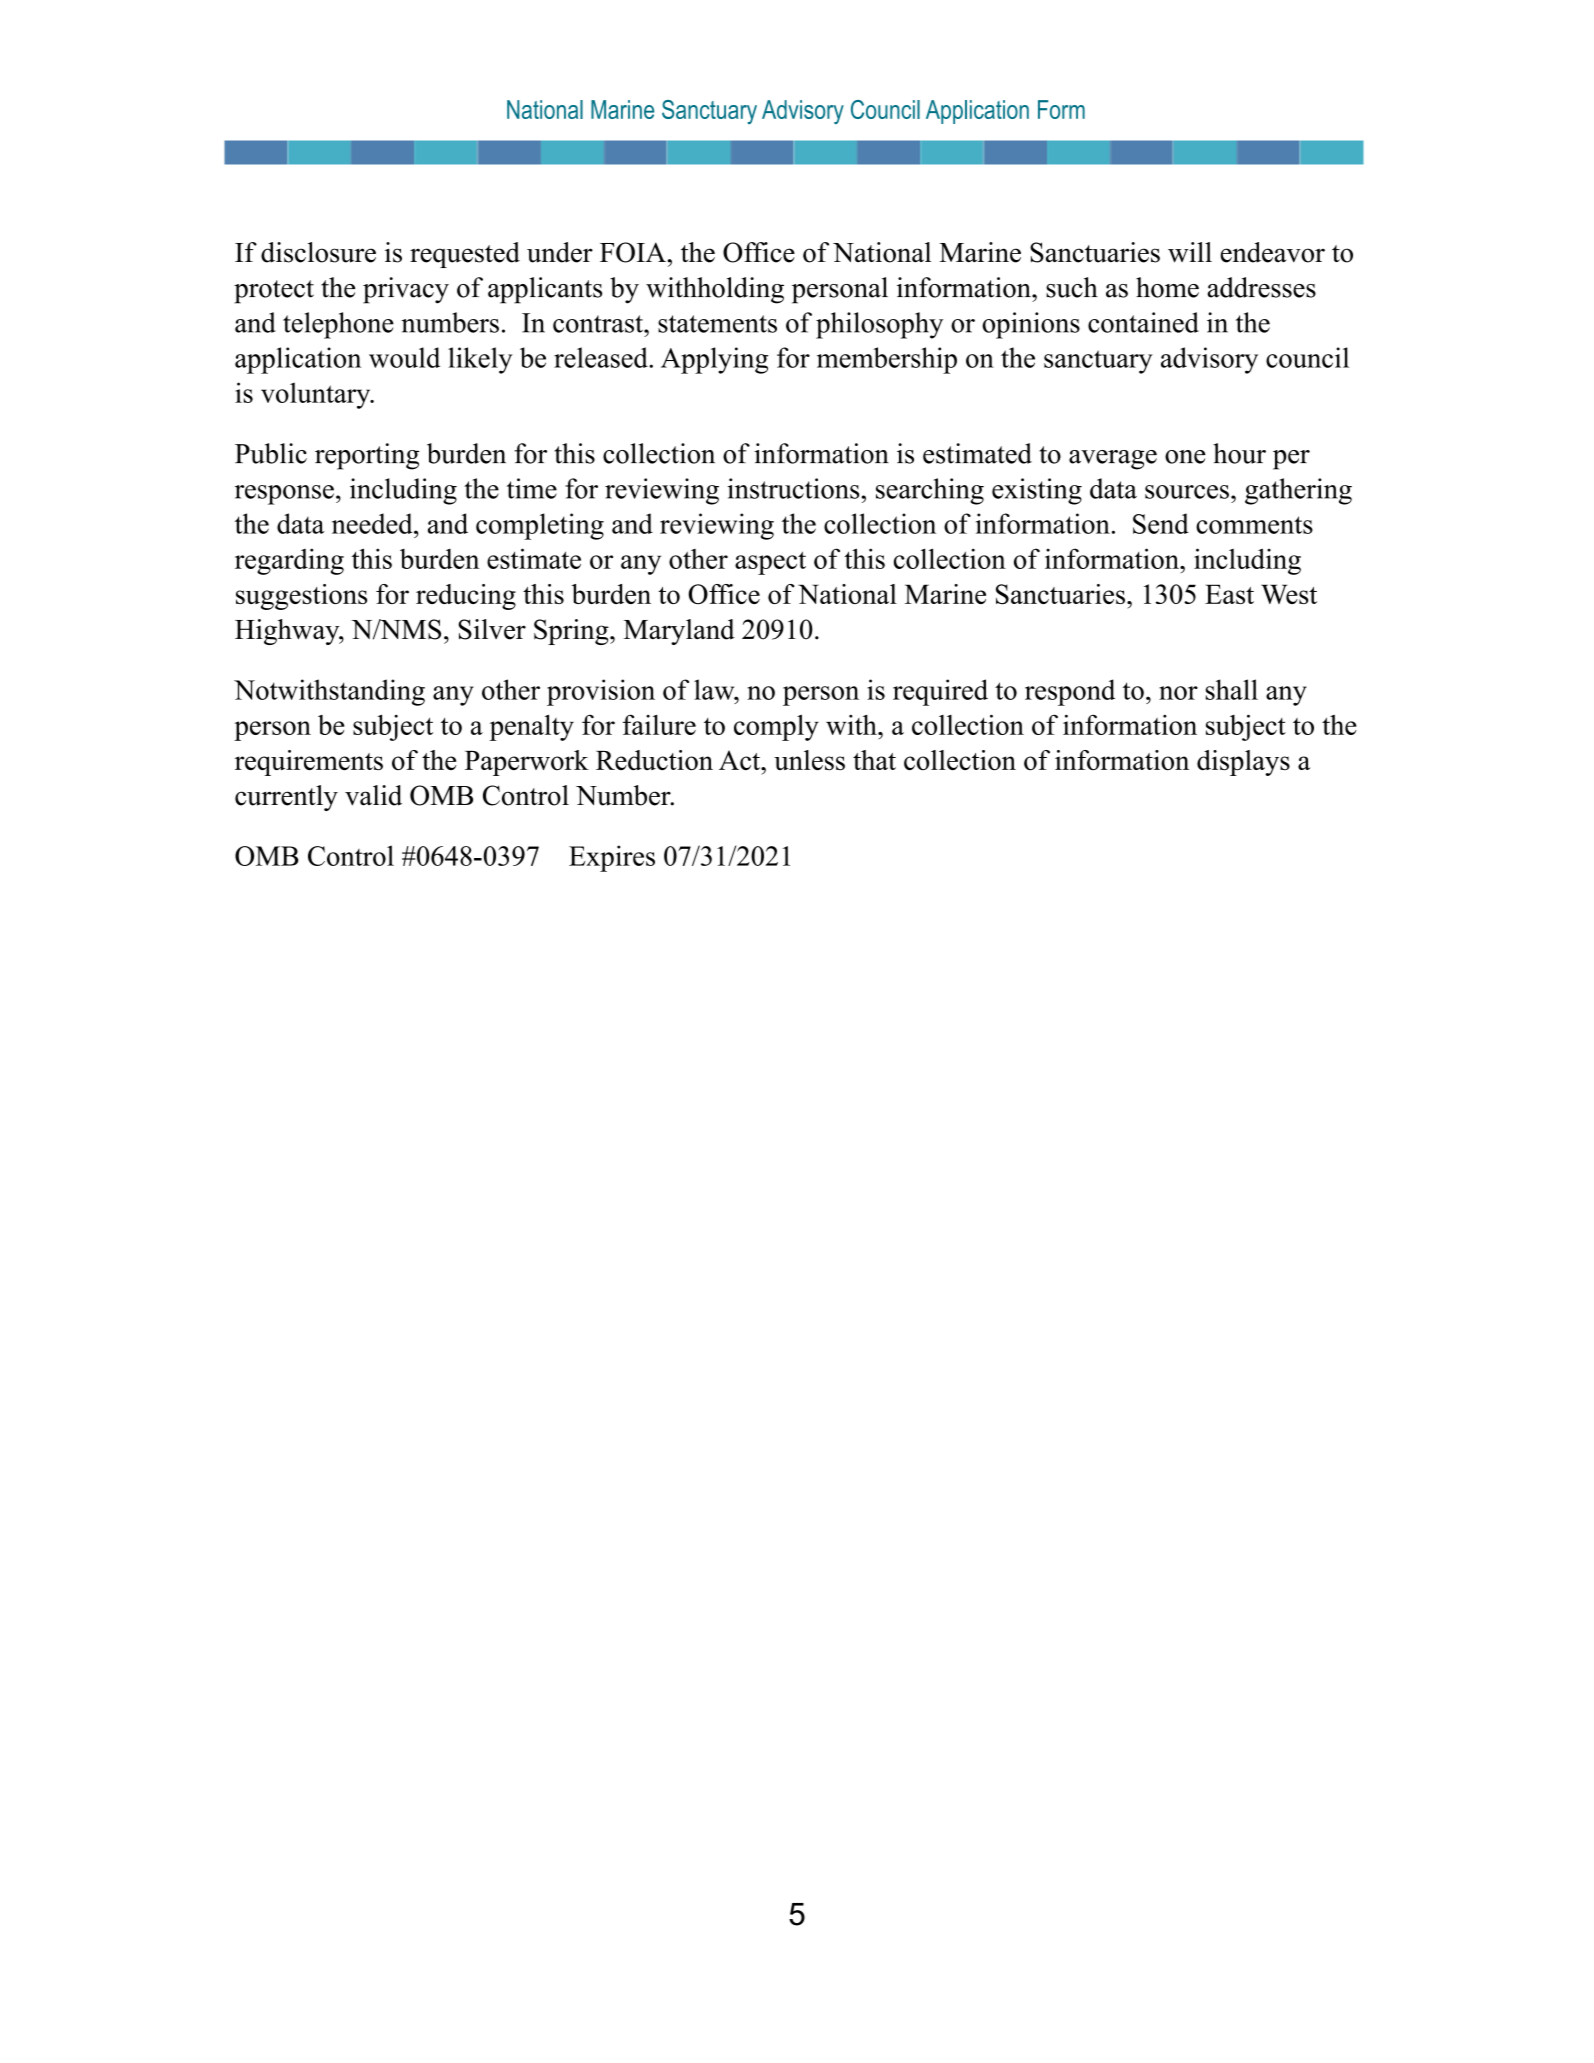  What do you see at coordinates (289, 561) in the image?
I see `regarding` at bounding box center [289, 561].
